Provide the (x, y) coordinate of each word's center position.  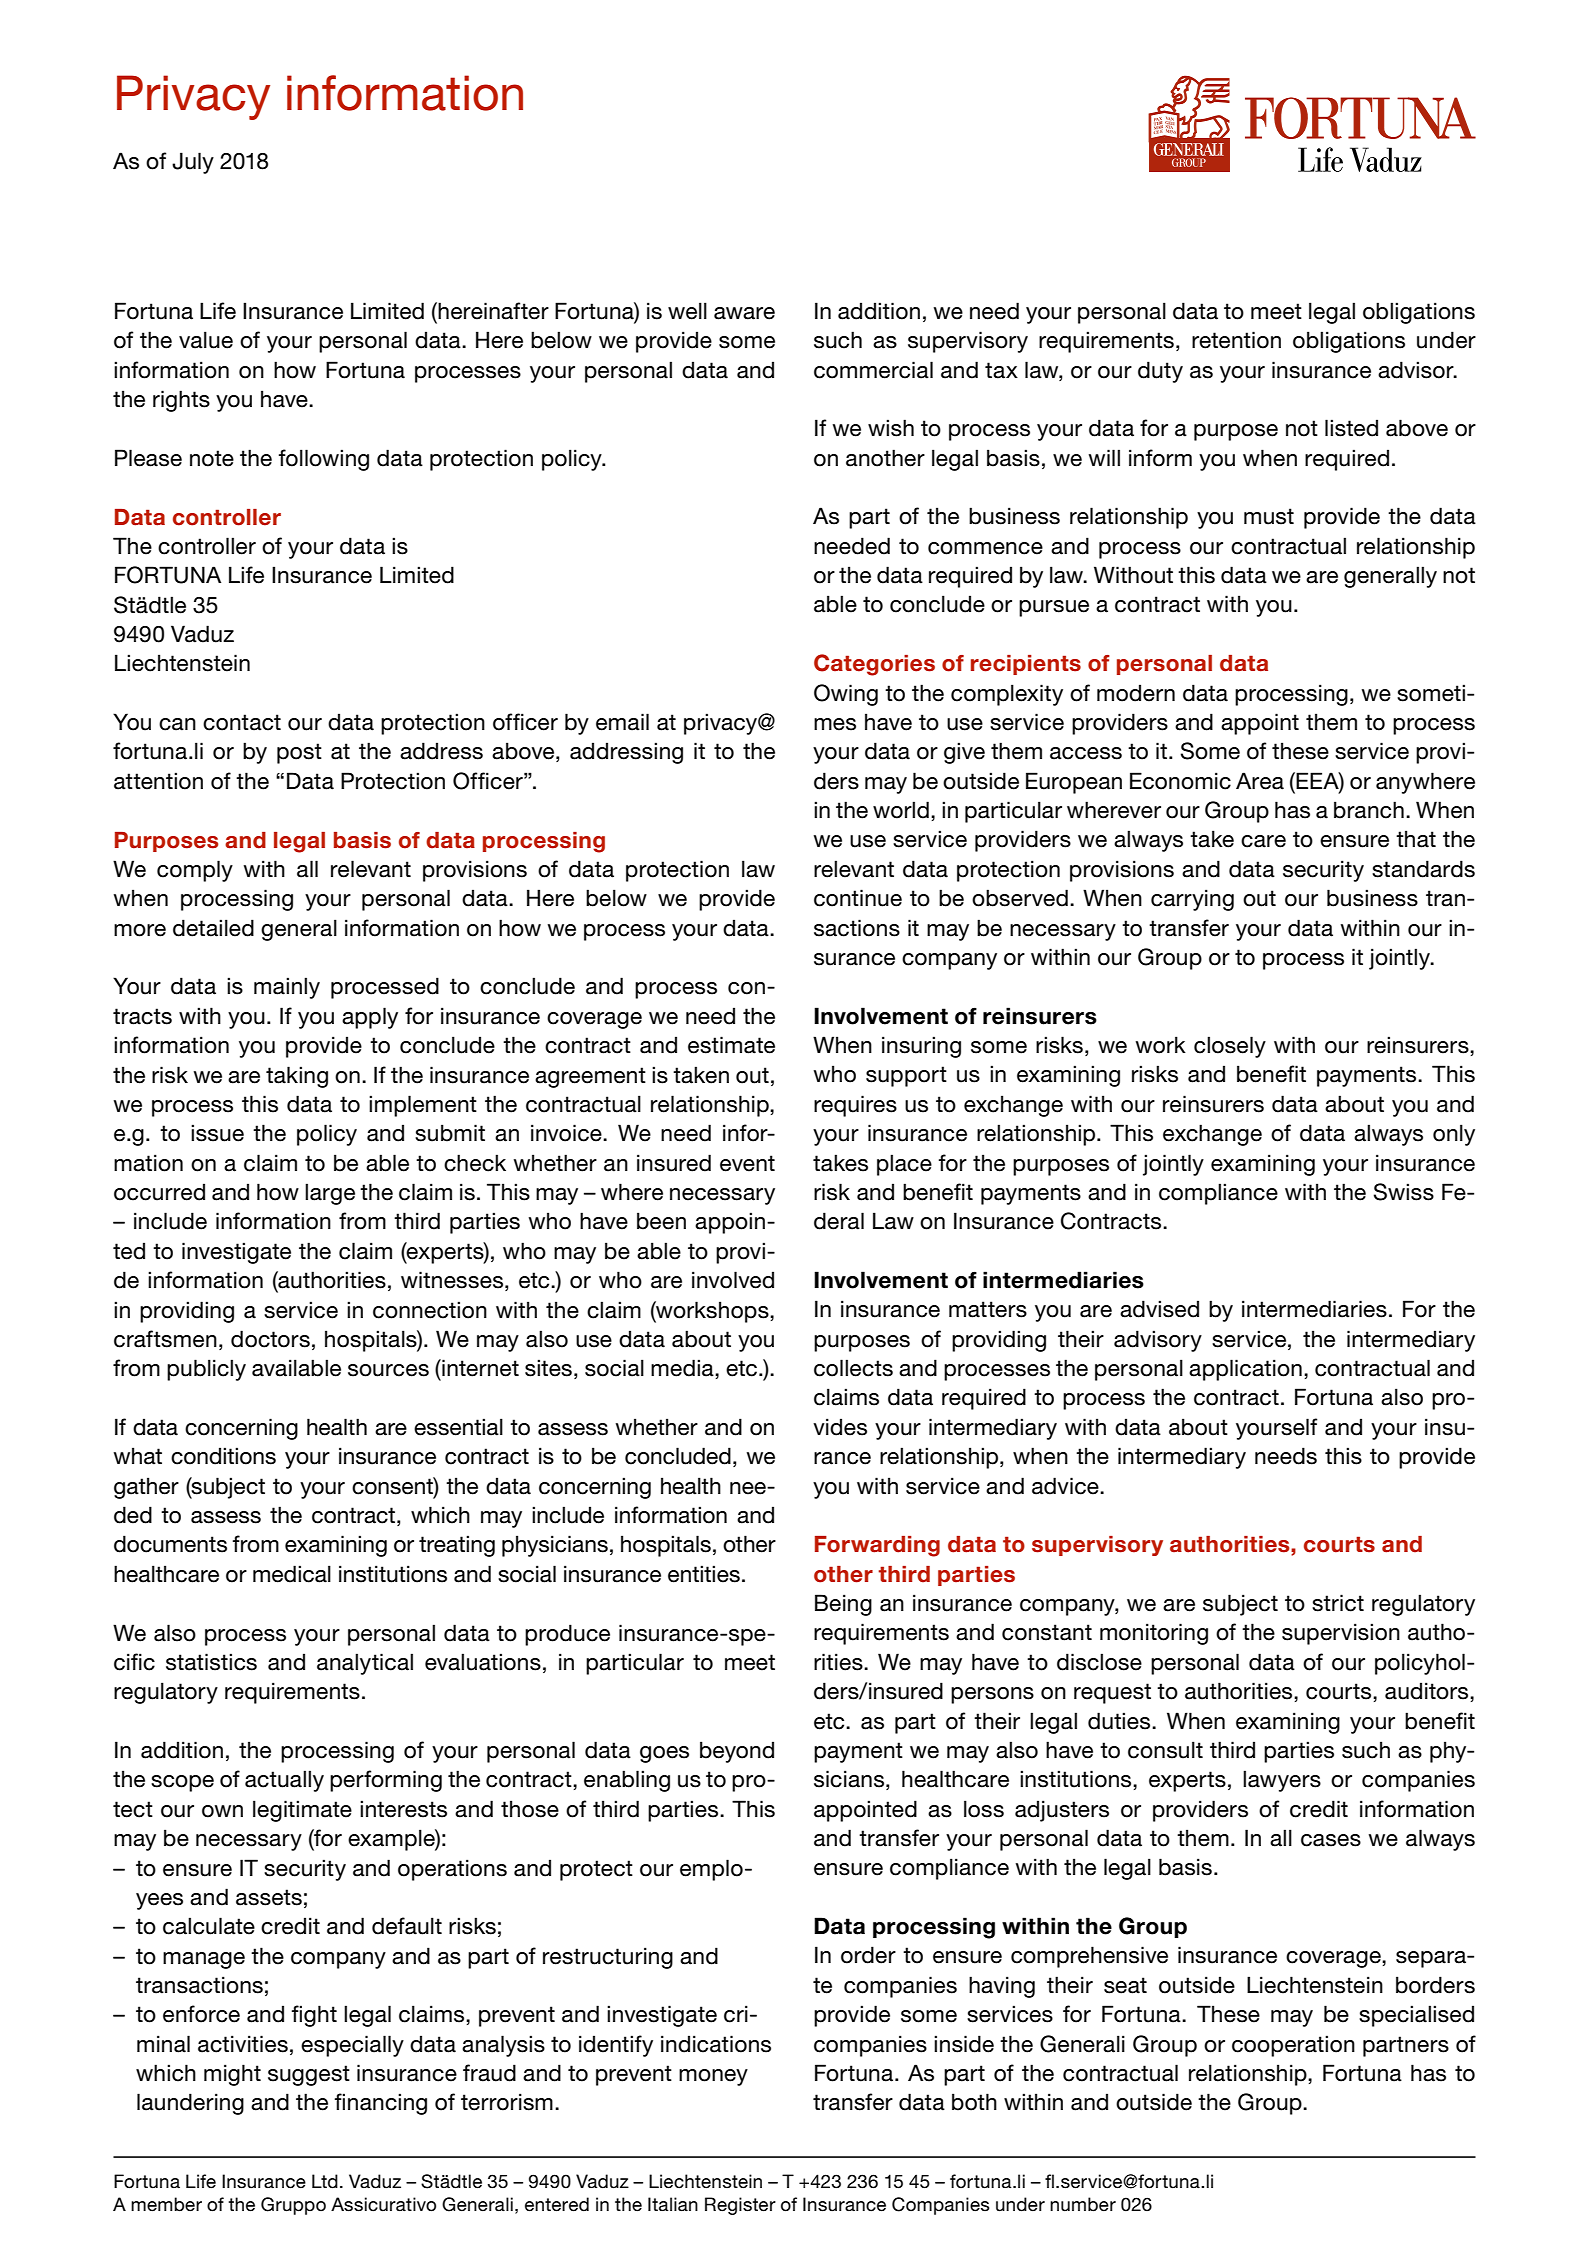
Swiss (1403, 1192)
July (193, 163)
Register (740, 2206)
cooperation (1293, 2046)
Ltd (325, 2181)
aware (744, 313)
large (330, 1194)
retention (1236, 340)
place (904, 1165)
